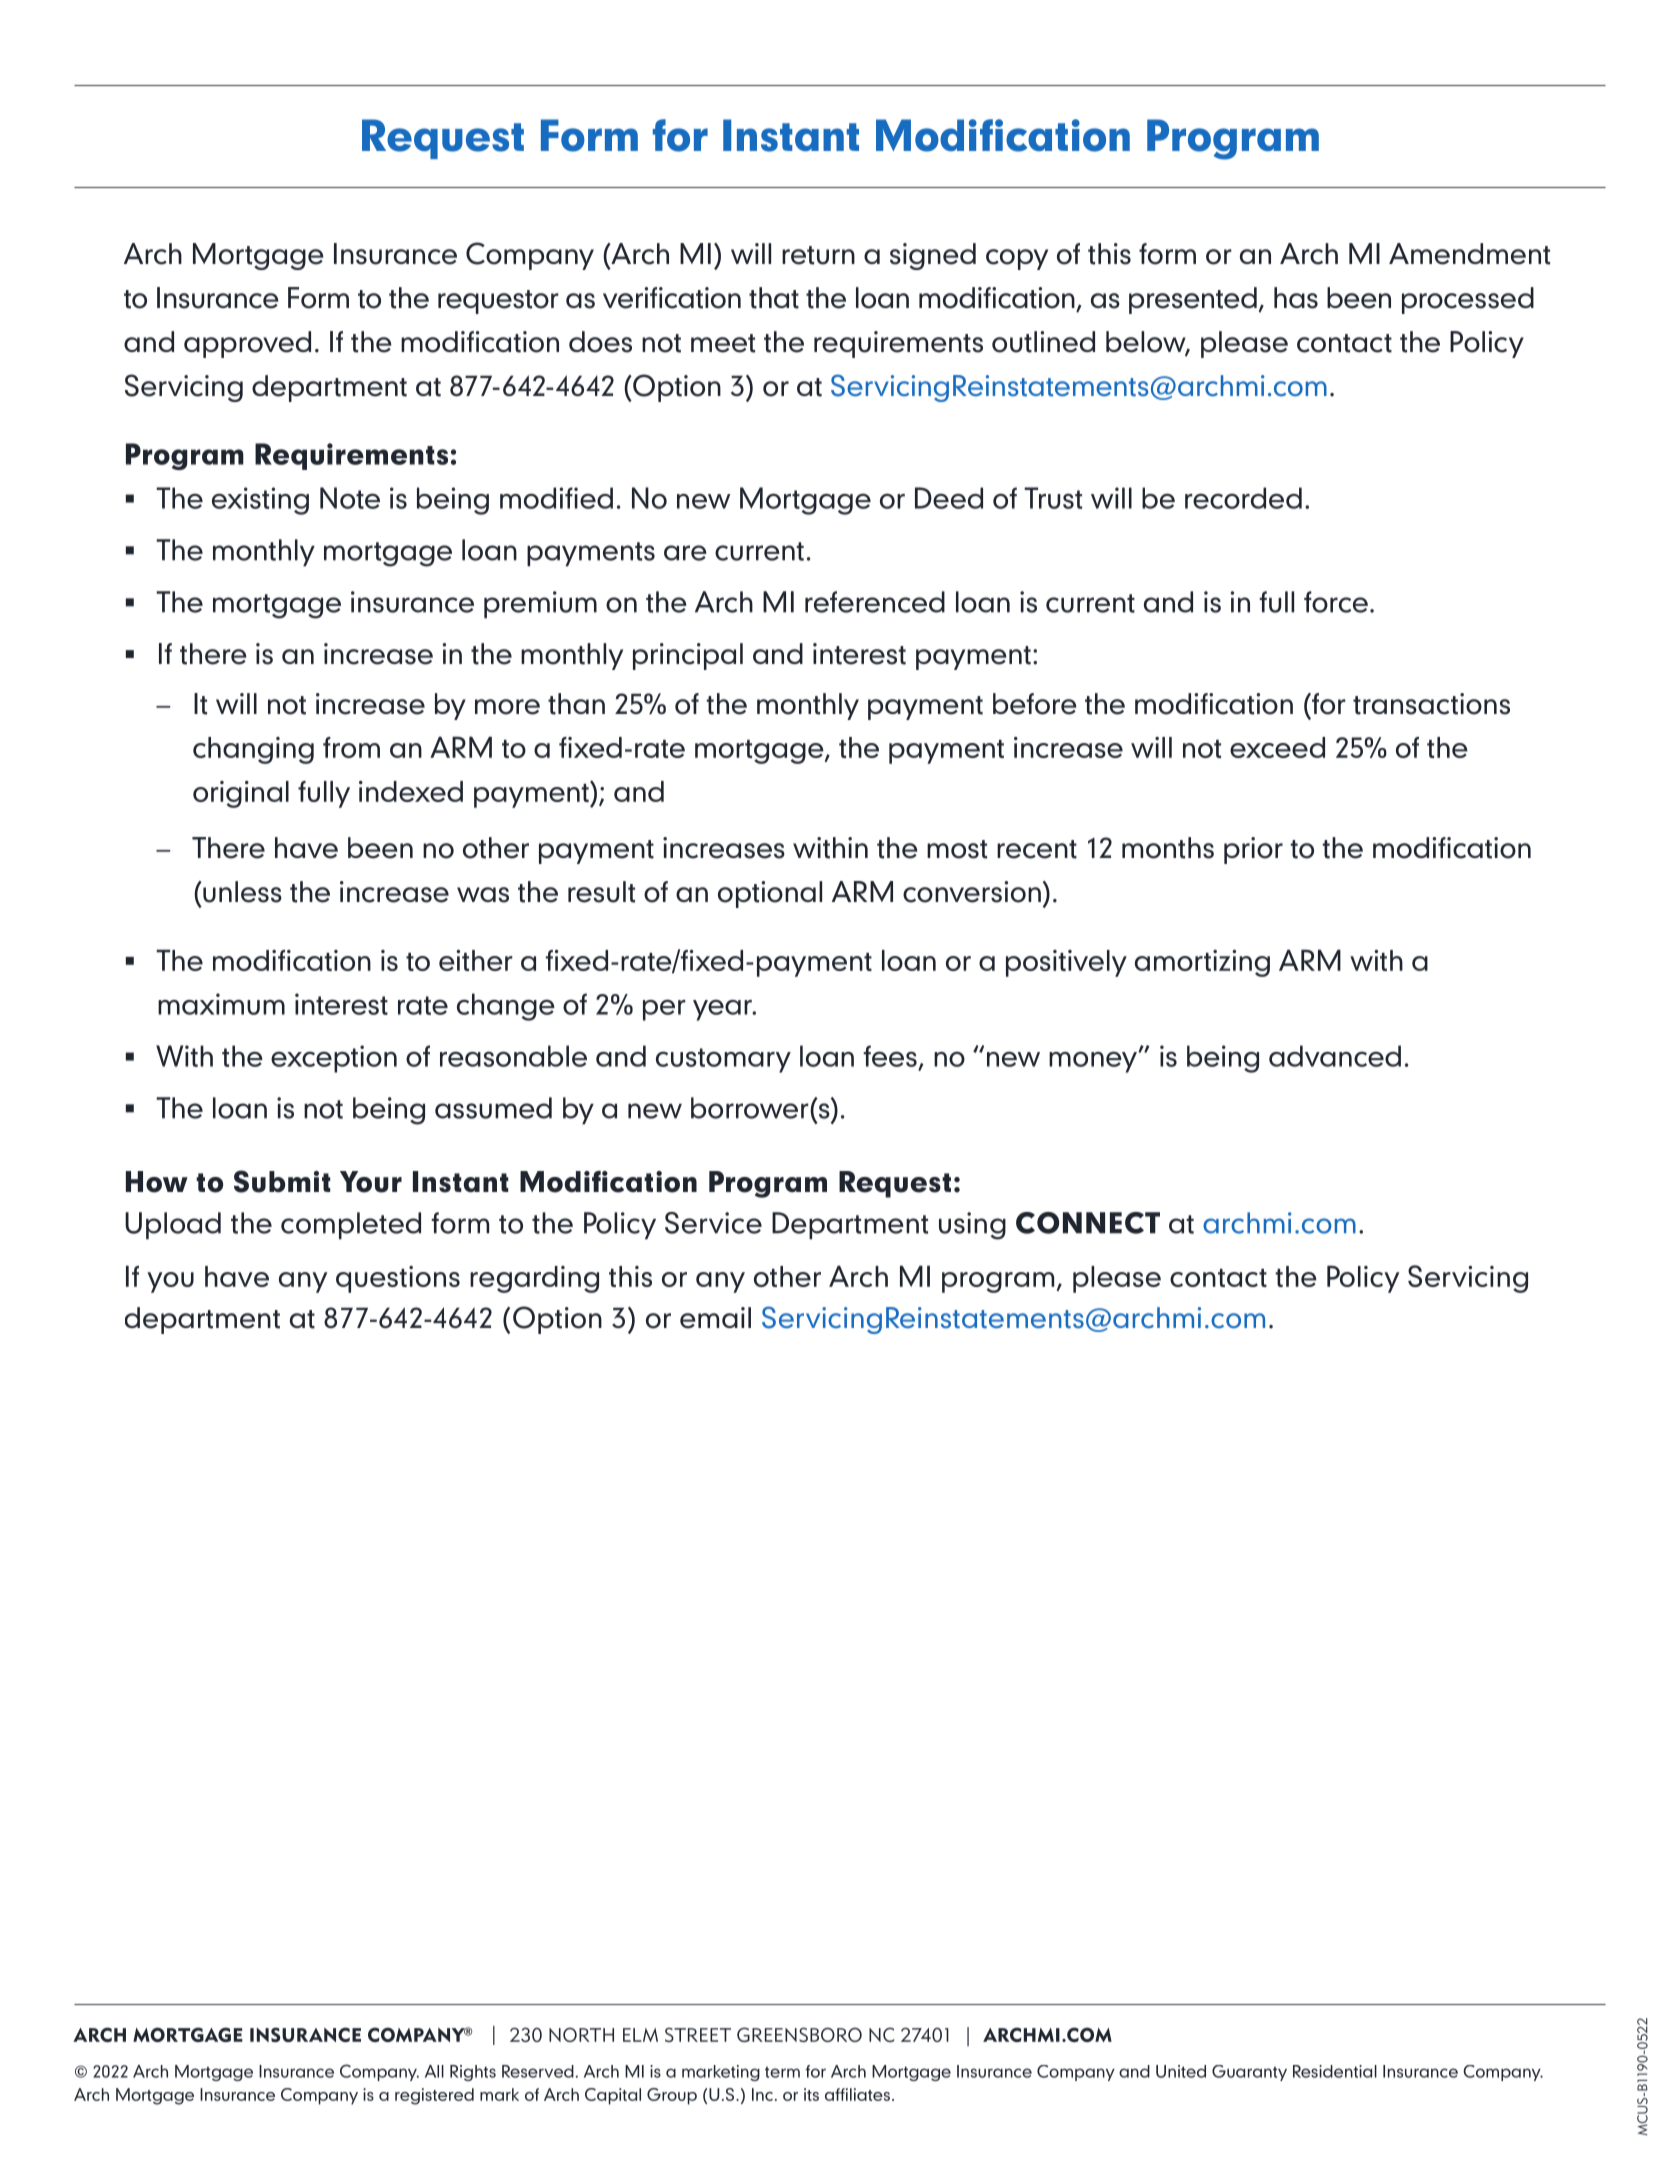 This screenshot has width=1680, height=2175. I want to click on that, so click(774, 298).
